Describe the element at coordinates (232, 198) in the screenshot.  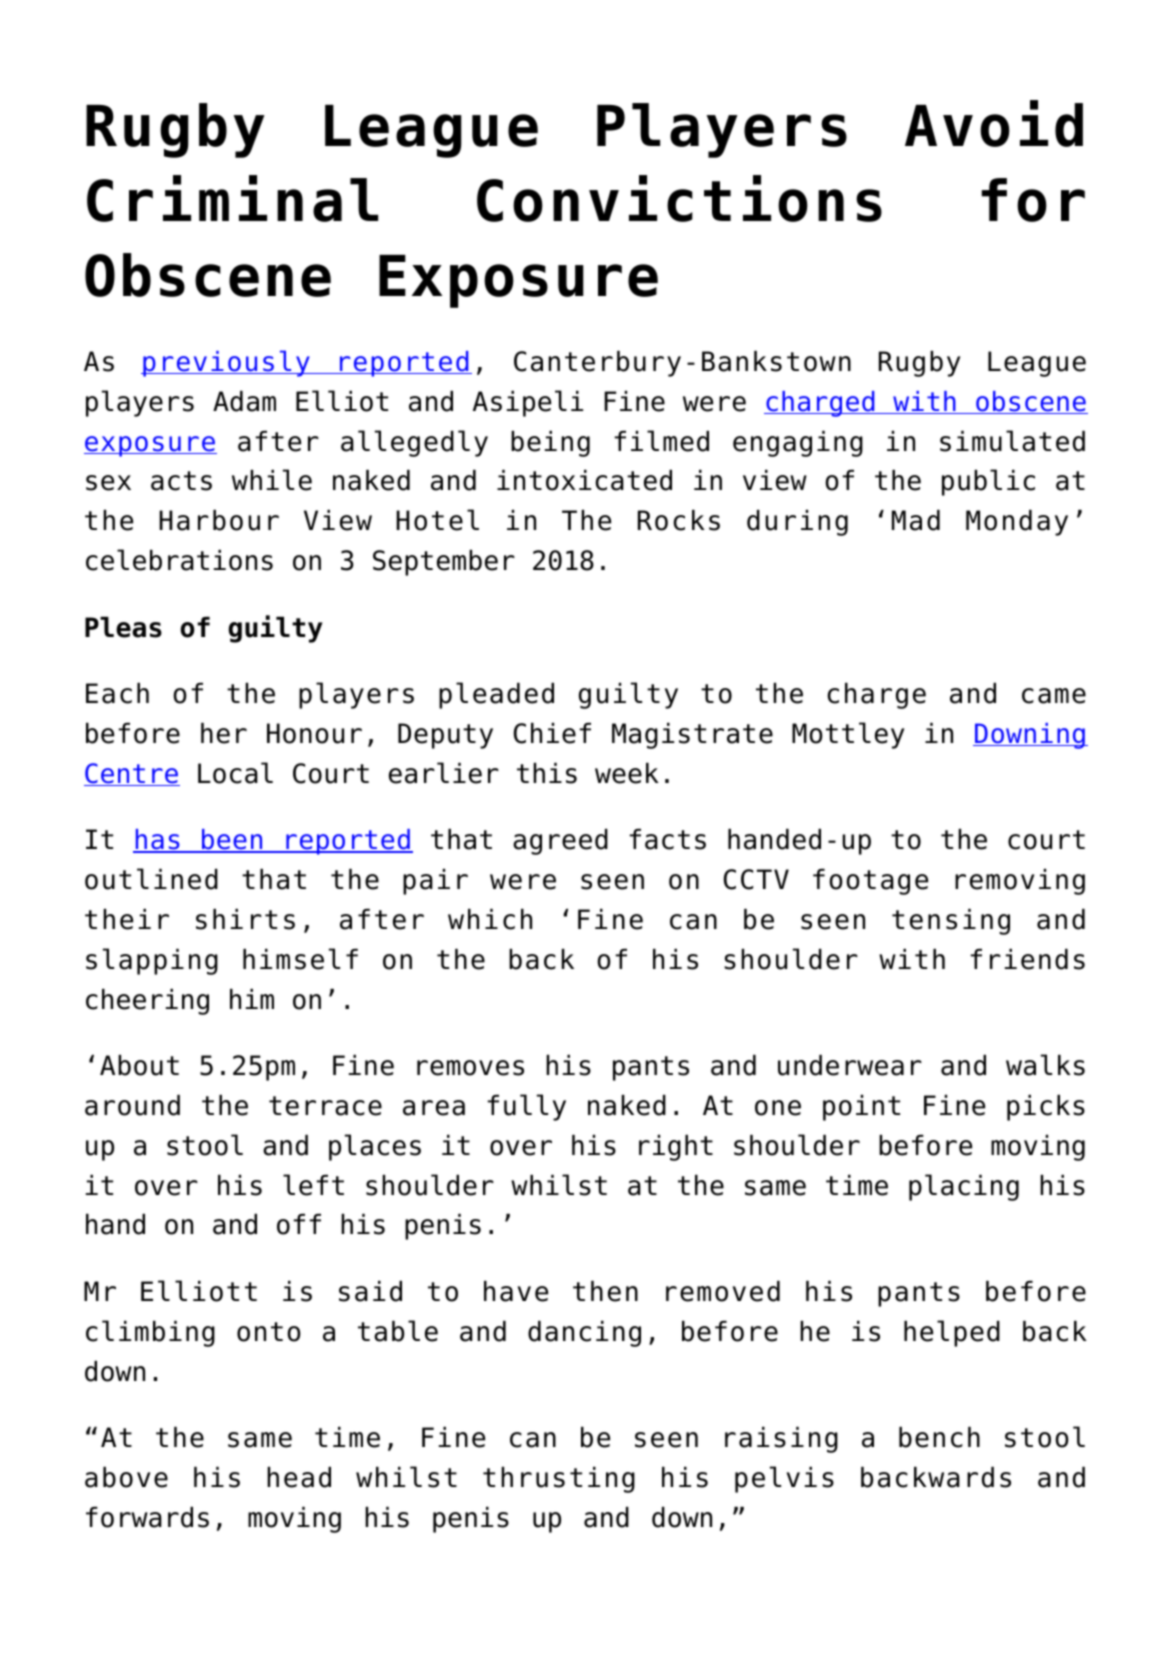
I see `Criminal` at that location.
